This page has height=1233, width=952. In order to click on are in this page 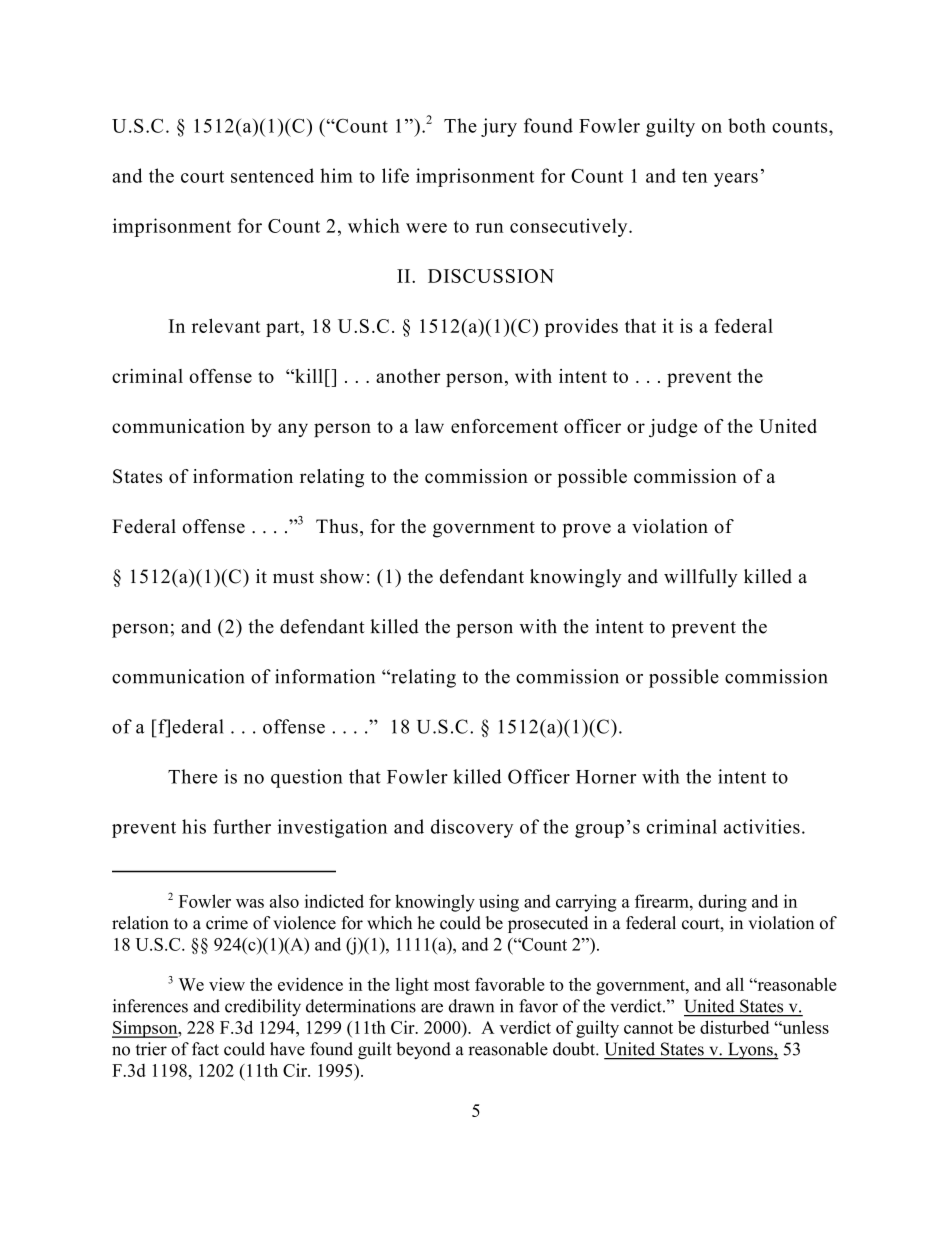, I will do `click(432, 1008)`.
